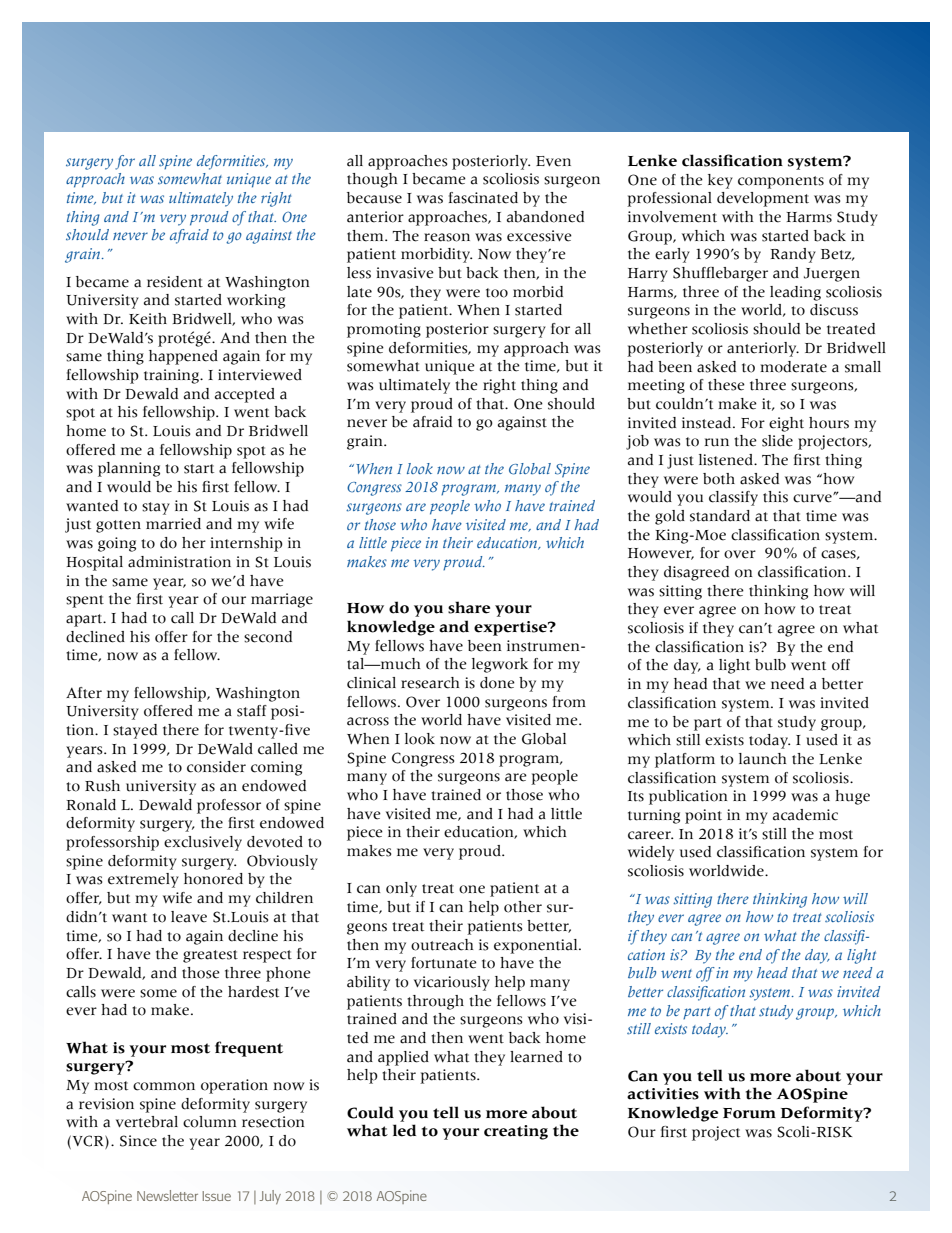  What do you see at coordinates (203, 843) in the screenshot?
I see `exclusively` at bounding box center [203, 843].
